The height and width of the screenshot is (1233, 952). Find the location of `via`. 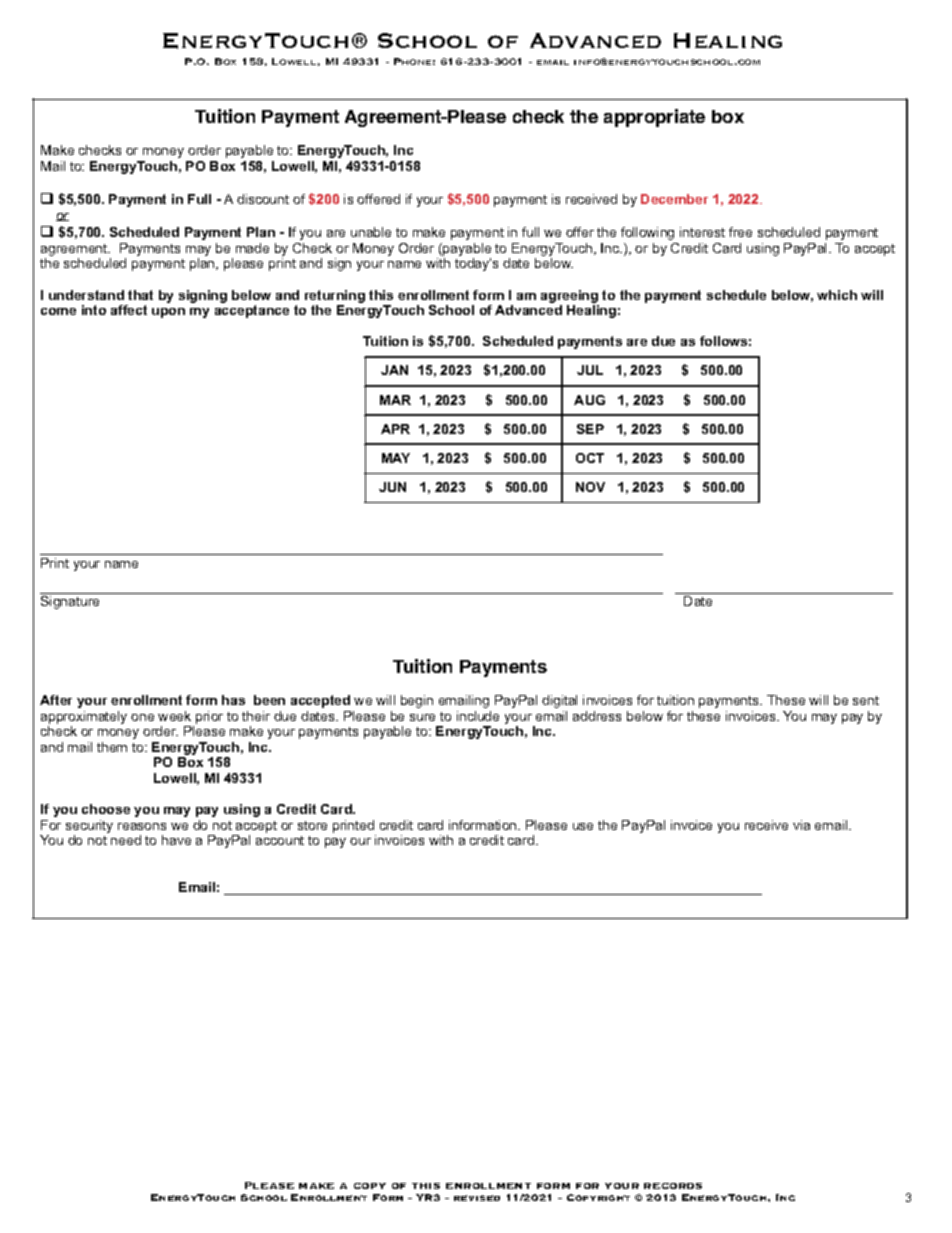

via is located at coordinates (801, 825).
